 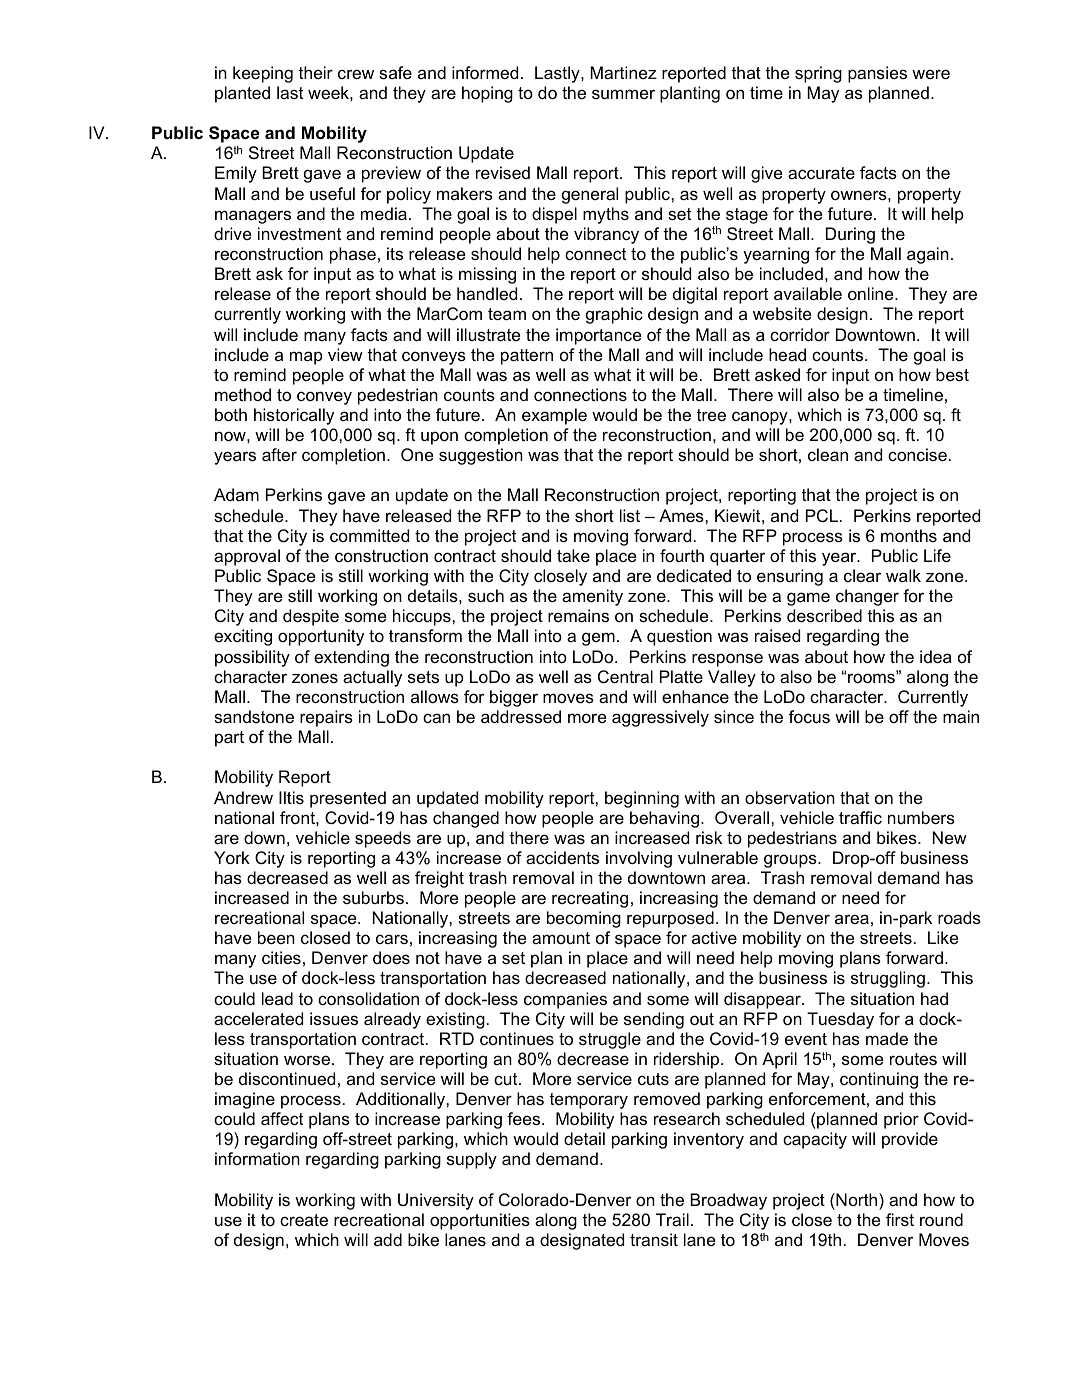 I want to click on clean, so click(x=828, y=454).
